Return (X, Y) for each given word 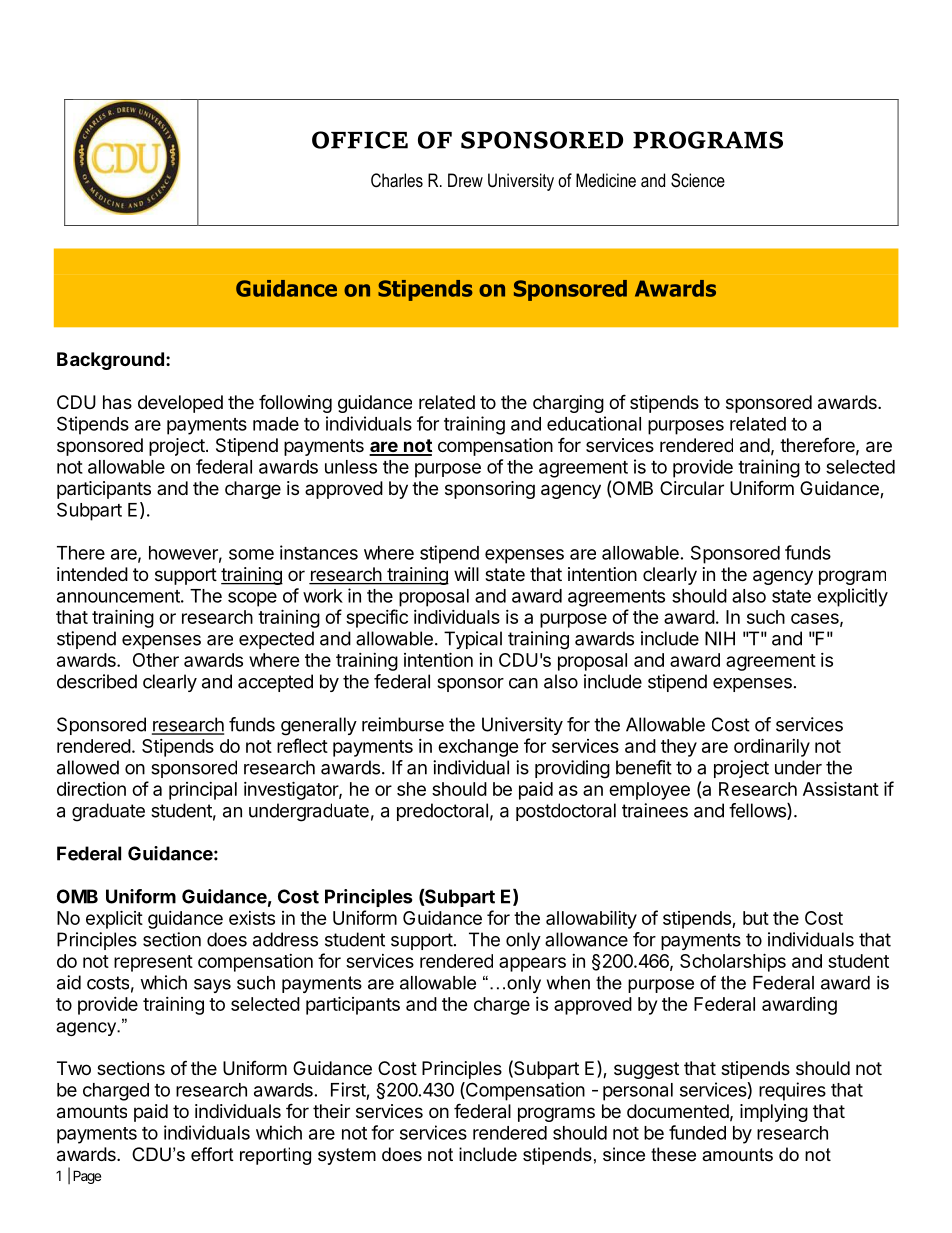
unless (351, 467)
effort (212, 1154)
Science (698, 180)
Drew (465, 180)
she (411, 789)
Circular (692, 488)
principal (203, 791)
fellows (758, 811)
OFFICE (360, 140)
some (251, 554)
